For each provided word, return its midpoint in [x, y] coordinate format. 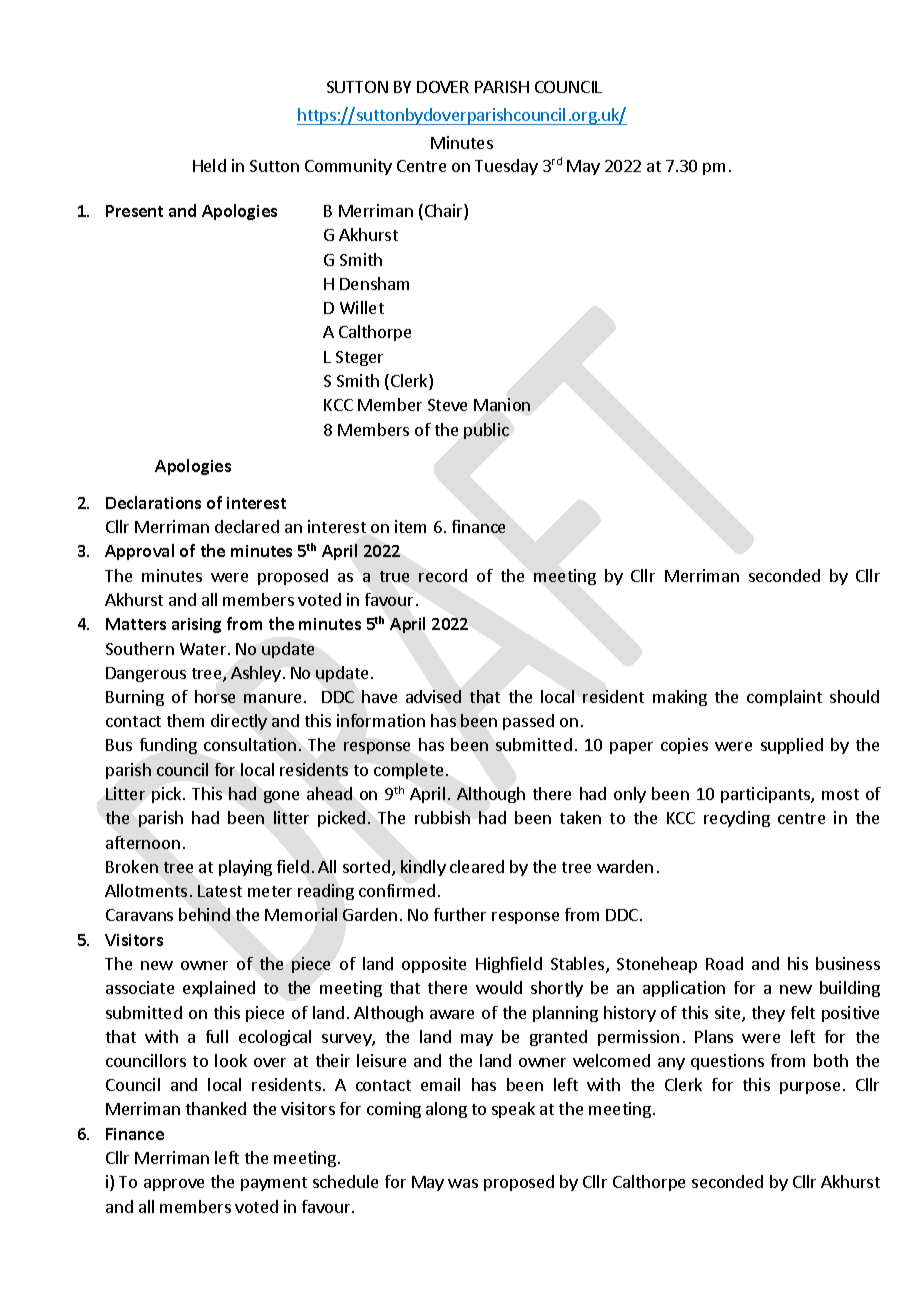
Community [348, 167]
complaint [784, 698]
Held [209, 165]
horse [215, 696]
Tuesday [506, 167]
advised [433, 696]
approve [174, 1185]
